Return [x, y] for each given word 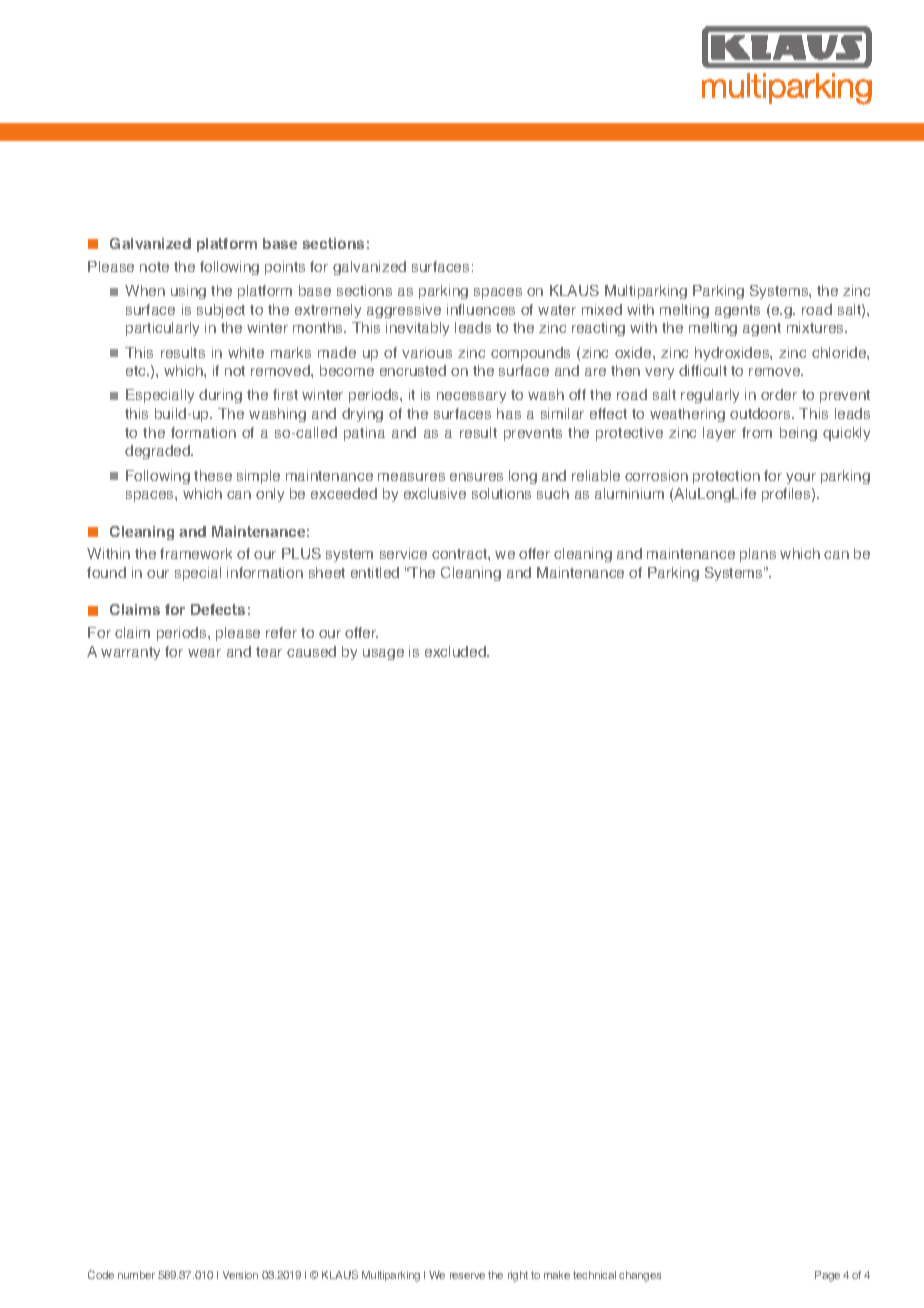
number [136, 1275]
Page [827, 1276]
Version [240, 1275]
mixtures [817, 327]
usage [383, 654]
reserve [467, 1276]
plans [758, 555]
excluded [456, 651]
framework [196, 553]
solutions [501, 493]
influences [481, 309]
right [518, 1276]
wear [204, 653]
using [188, 292]
